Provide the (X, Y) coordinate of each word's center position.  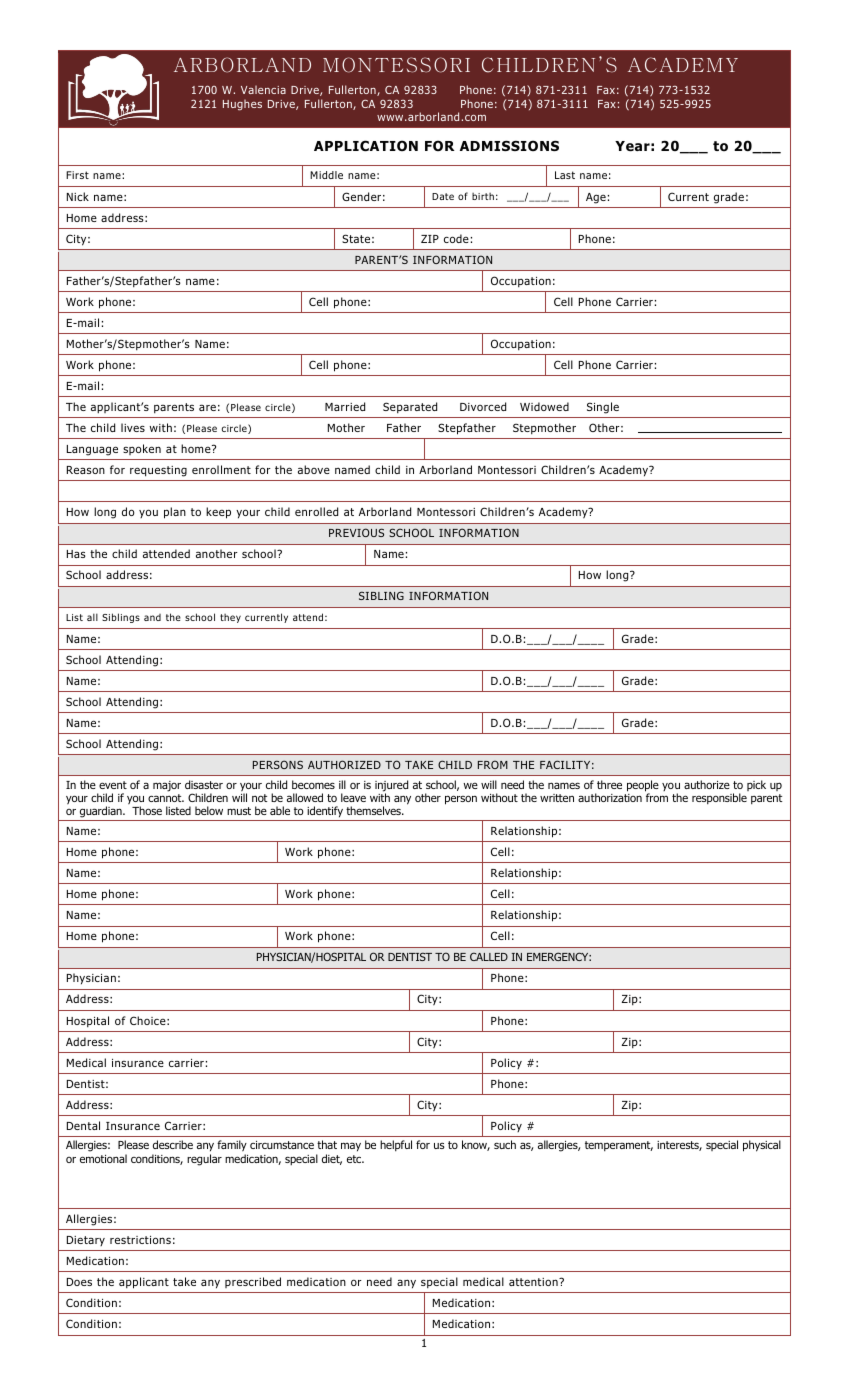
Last (565, 175)
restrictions (140, 1240)
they (230, 618)
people (643, 787)
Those (147, 810)
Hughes (242, 105)
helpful (396, 1145)
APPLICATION (366, 146)
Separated (410, 407)
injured (391, 787)
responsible (719, 798)
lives (133, 427)
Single (603, 408)
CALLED (489, 956)
